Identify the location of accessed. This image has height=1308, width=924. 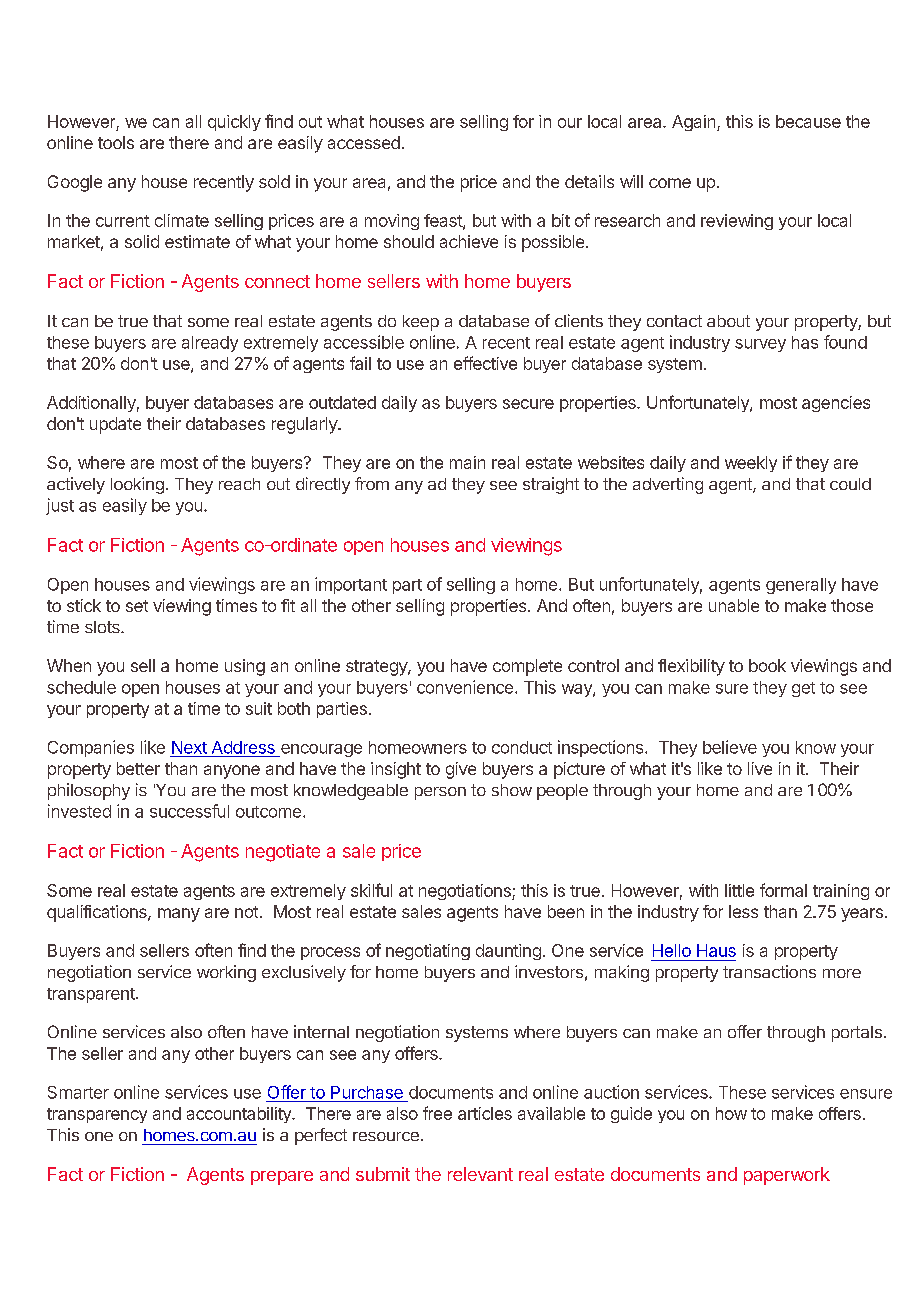
(364, 142).
